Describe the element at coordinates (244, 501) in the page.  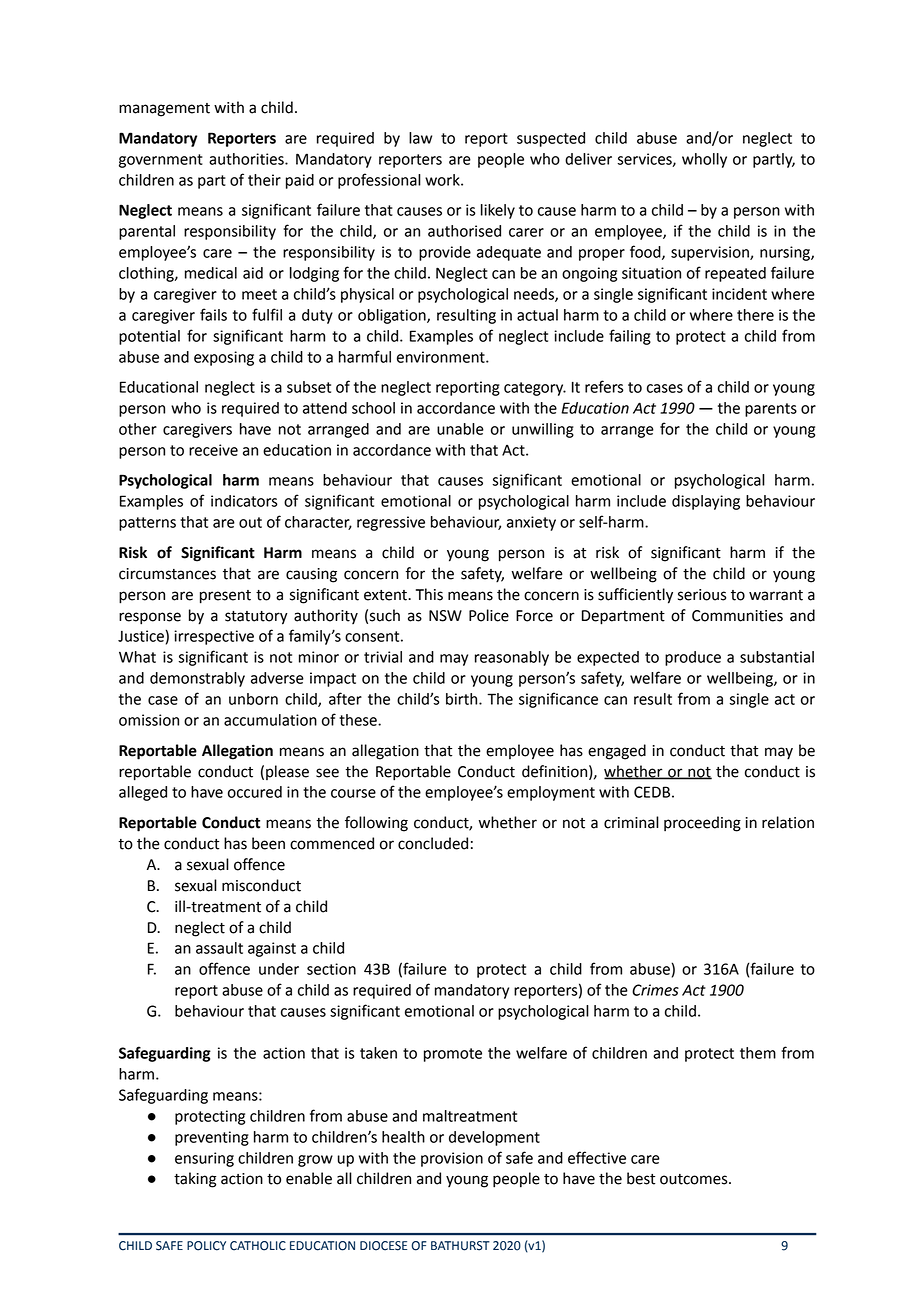
I see `indicators` at that location.
